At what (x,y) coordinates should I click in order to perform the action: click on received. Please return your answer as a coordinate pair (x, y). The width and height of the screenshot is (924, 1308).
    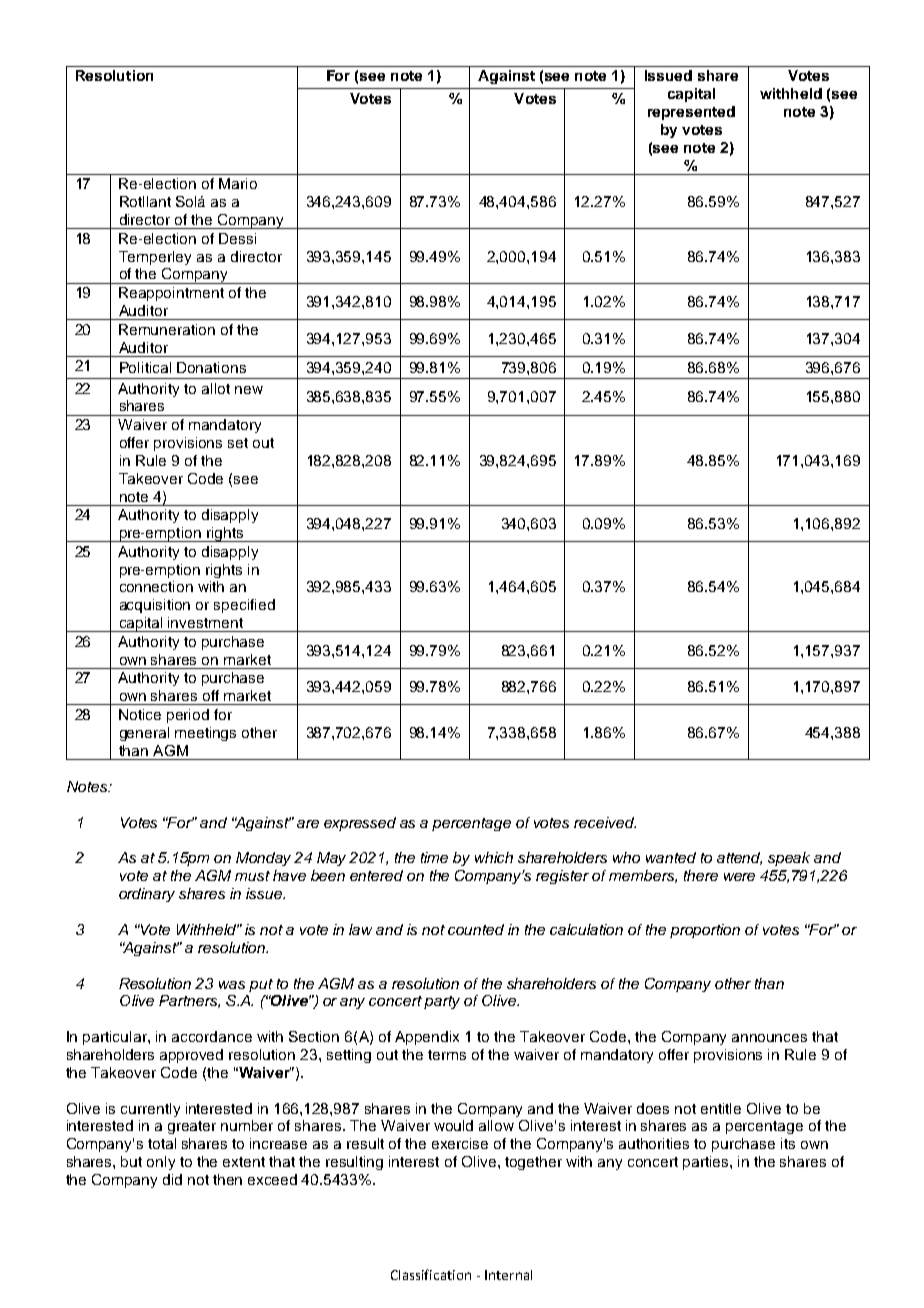
    Looking at the image, I should click on (605, 822).
